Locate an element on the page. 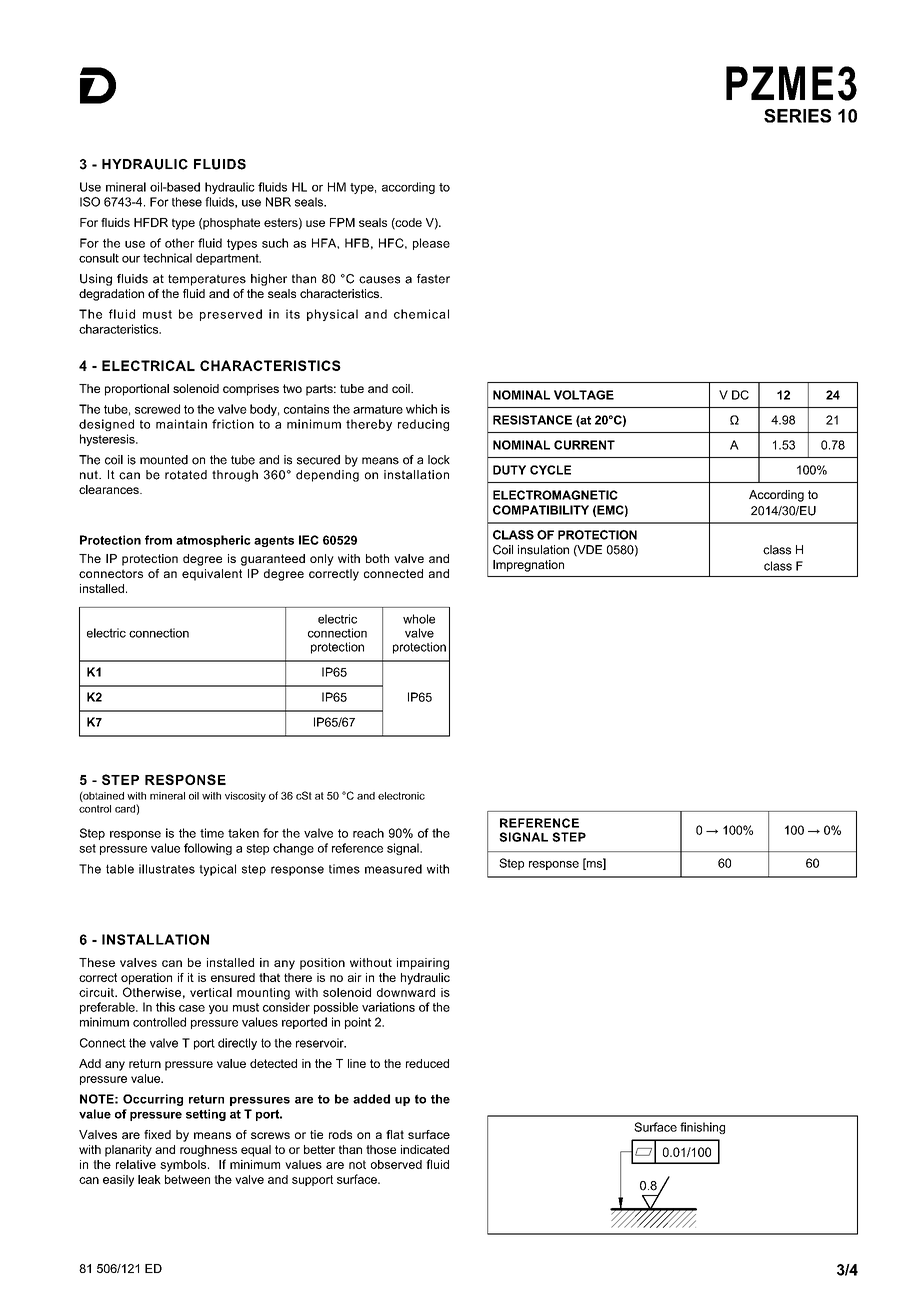  whole is located at coordinates (419, 619).
